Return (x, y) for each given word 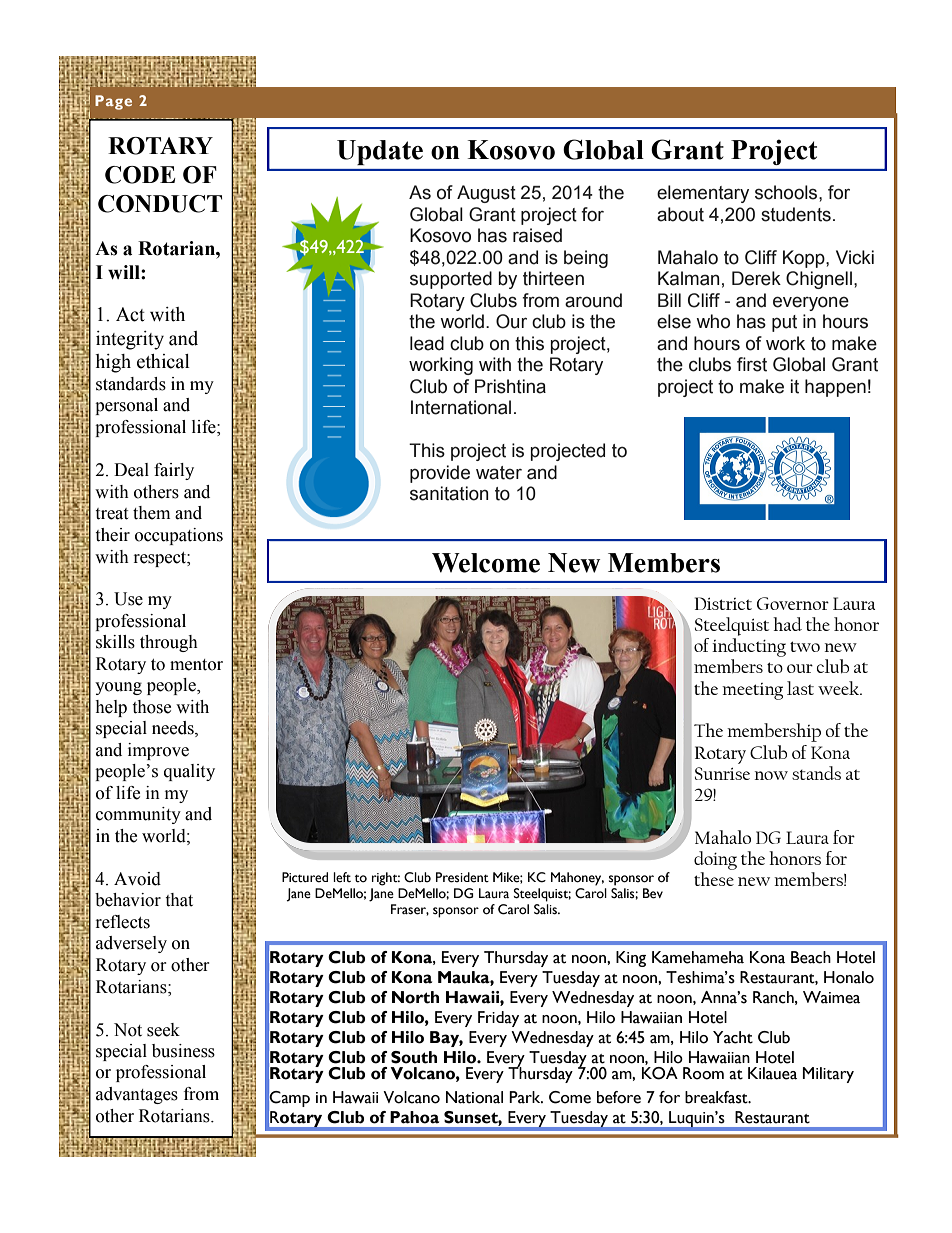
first (752, 364)
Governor (793, 603)
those (151, 707)
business (183, 1051)
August (486, 194)
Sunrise (722, 773)
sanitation (449, 493)
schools (787, 192)
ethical (163, 361)
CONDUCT (160, 204)
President (462, 877)
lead (427, 343)
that (179, 900)
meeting (752, 691)
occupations (179, 536)
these (714, 879)
